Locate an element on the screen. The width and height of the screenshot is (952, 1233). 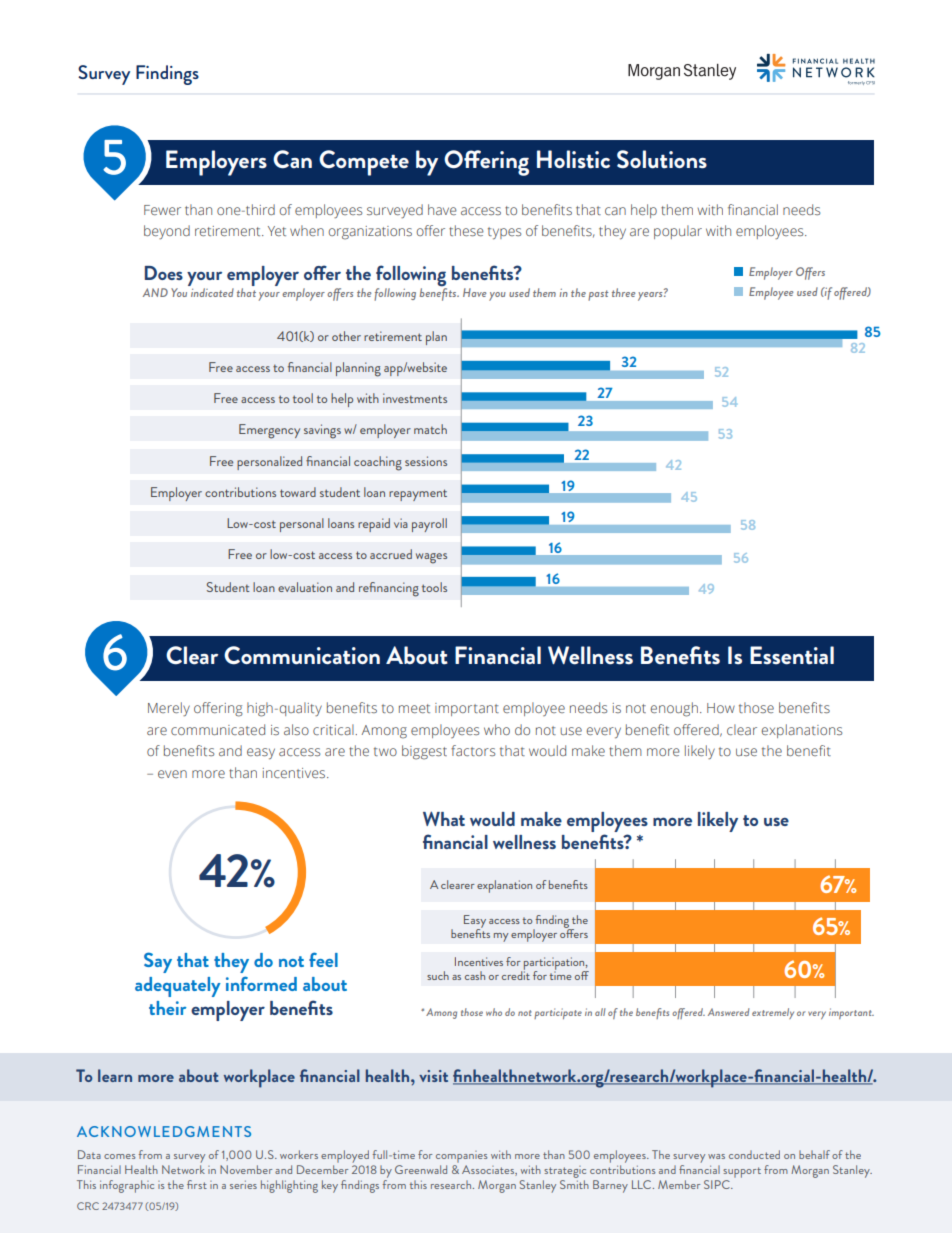
first is located at coordinates (197, 1184).
